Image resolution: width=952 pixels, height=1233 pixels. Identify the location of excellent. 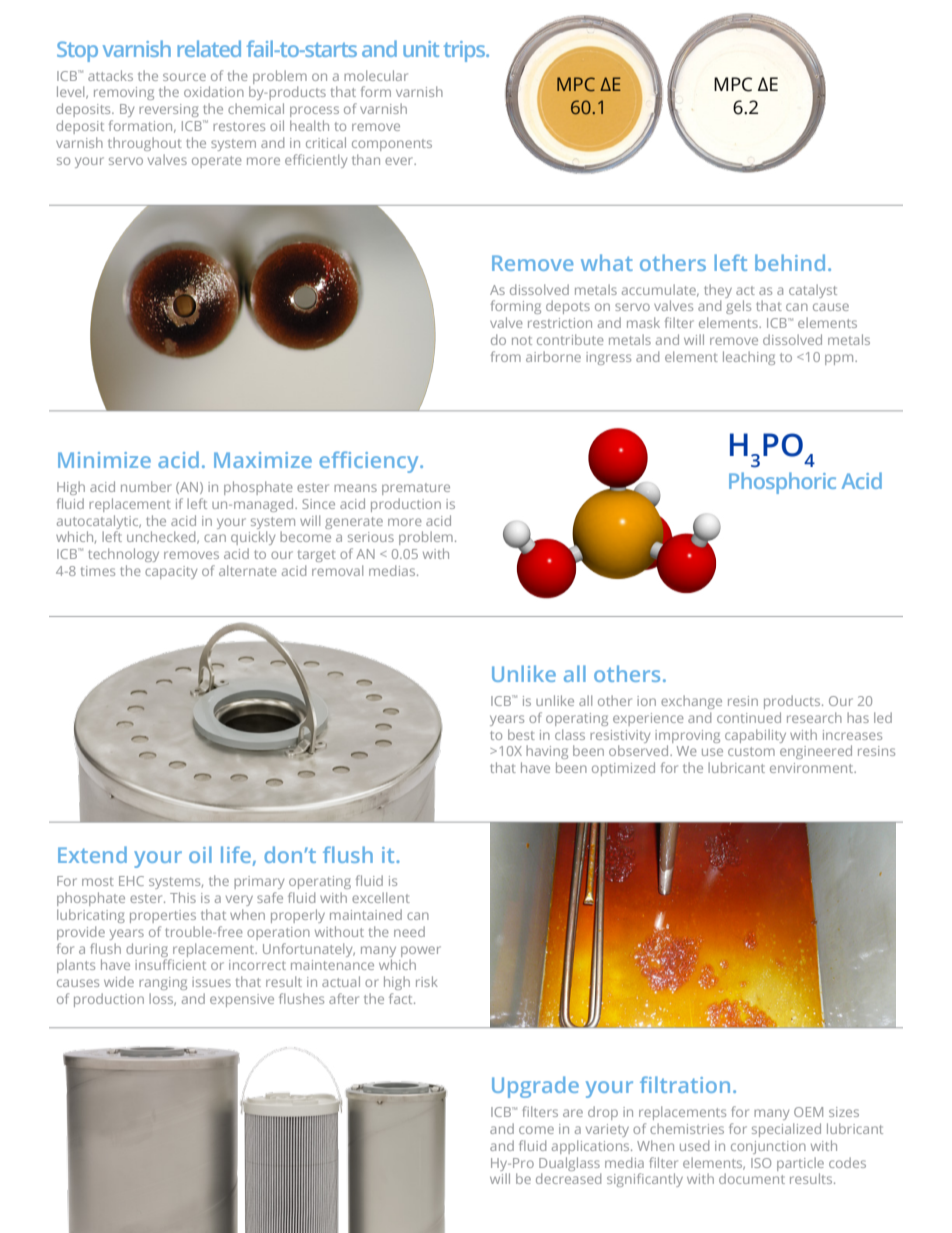
(381, 897).
